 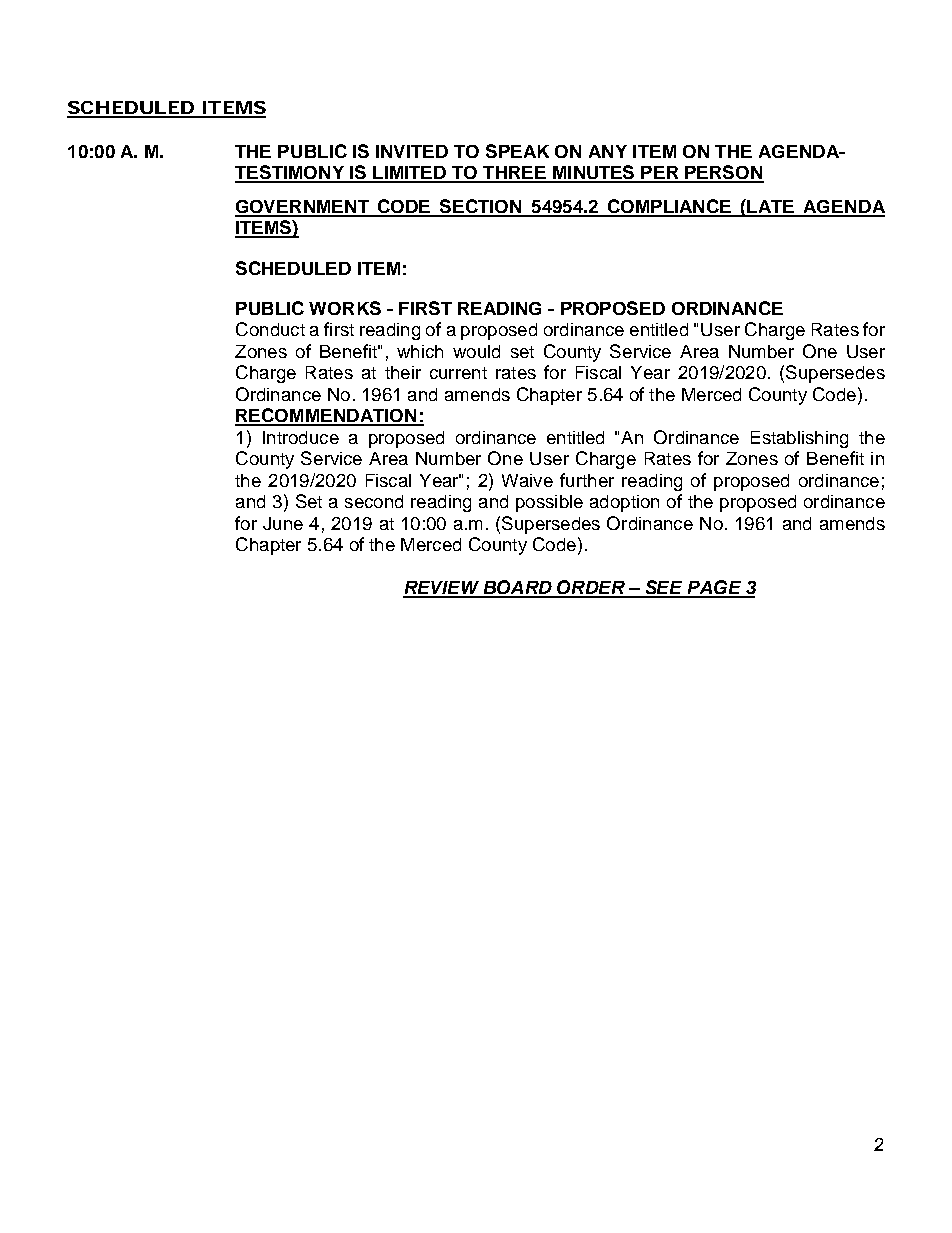 What do you see at coordinates (410, 174) in the screenshot?
I see `LIMITED` at bounding box center [410, 174].
